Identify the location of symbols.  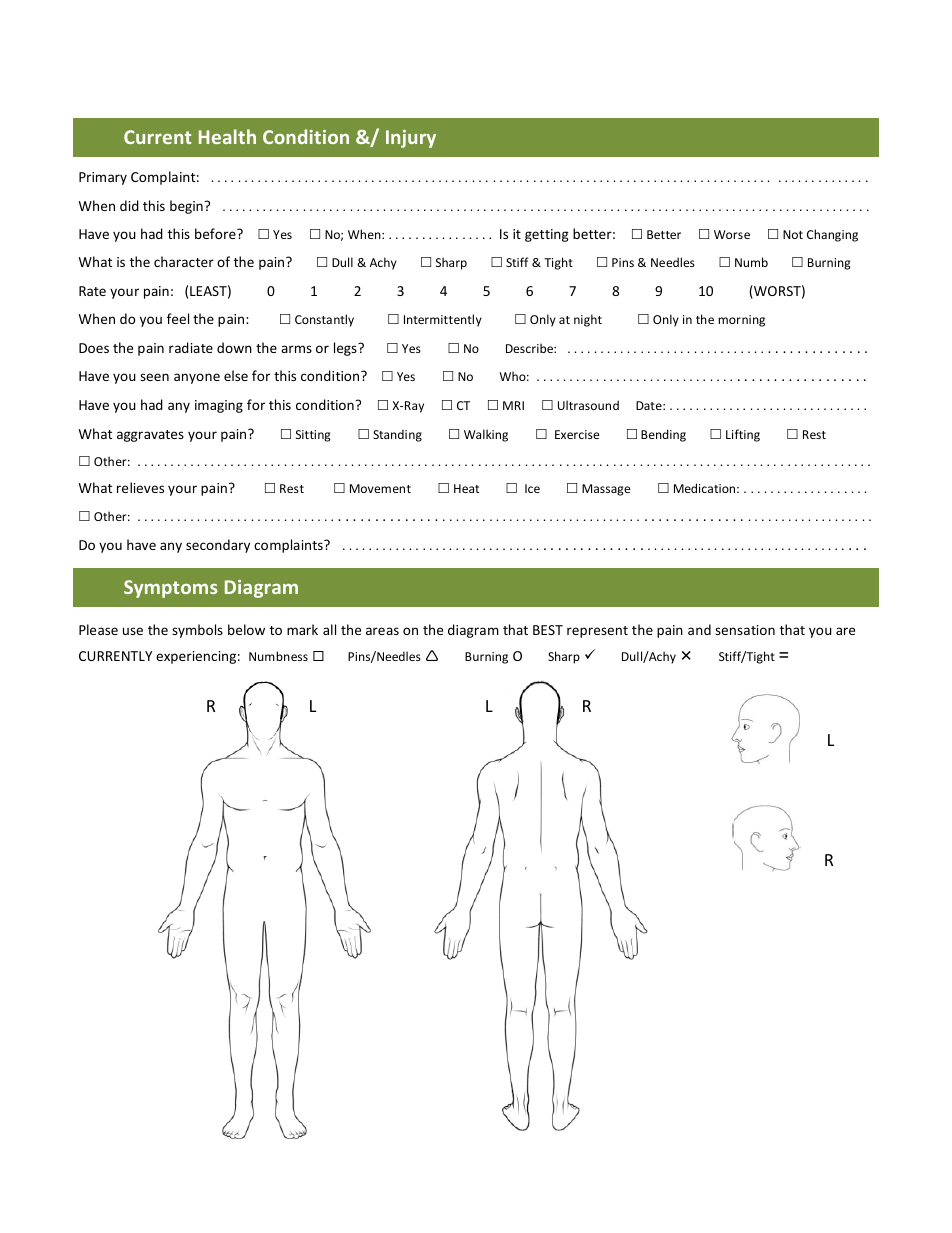
(197, 631).
